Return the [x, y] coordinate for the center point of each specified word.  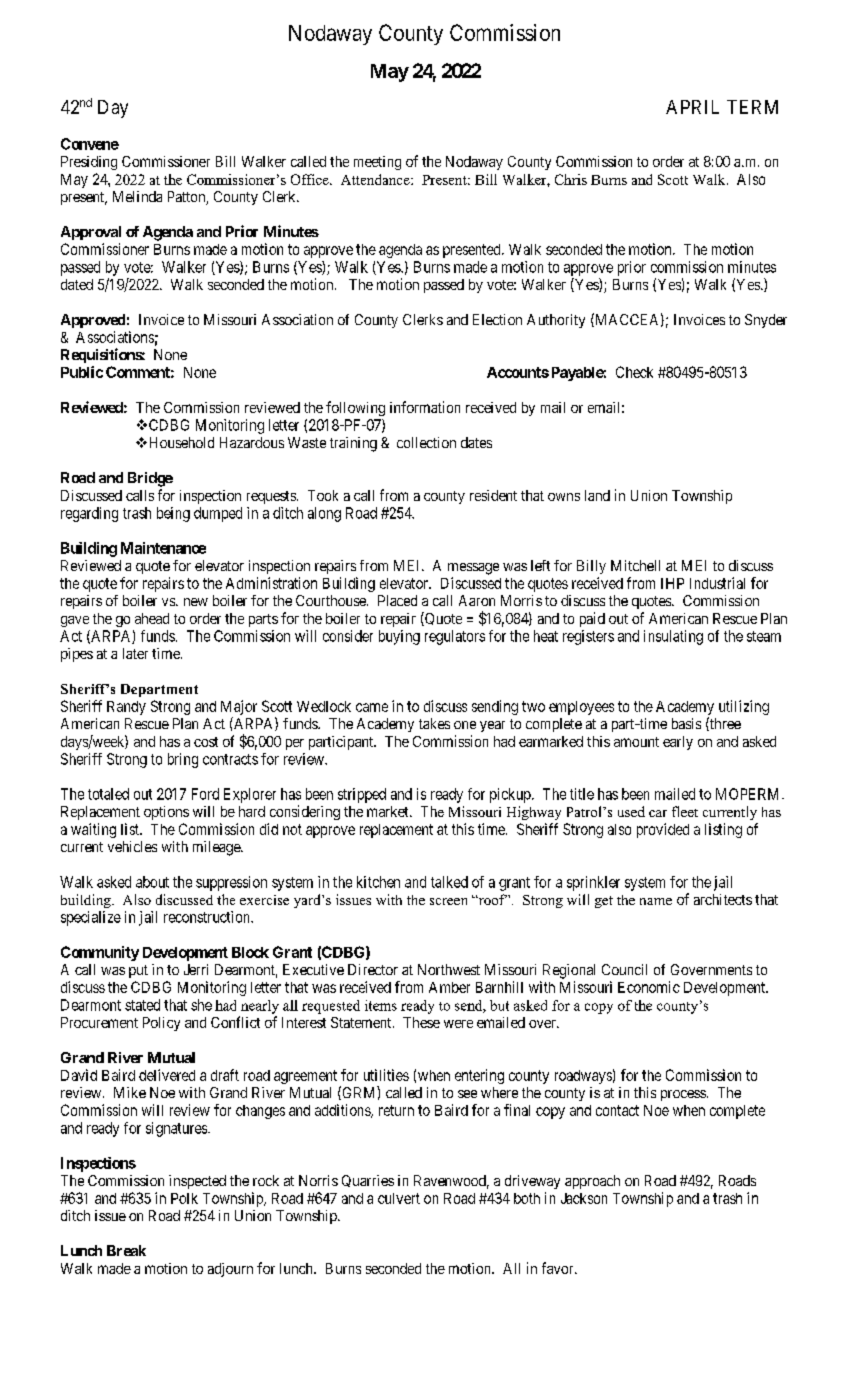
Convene [90, 144]
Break [126, 1250]
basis [686, 723]
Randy [126, 708]
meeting [377, 163]
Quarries [368, 1181]
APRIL [692, 107]
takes [434, 723]
